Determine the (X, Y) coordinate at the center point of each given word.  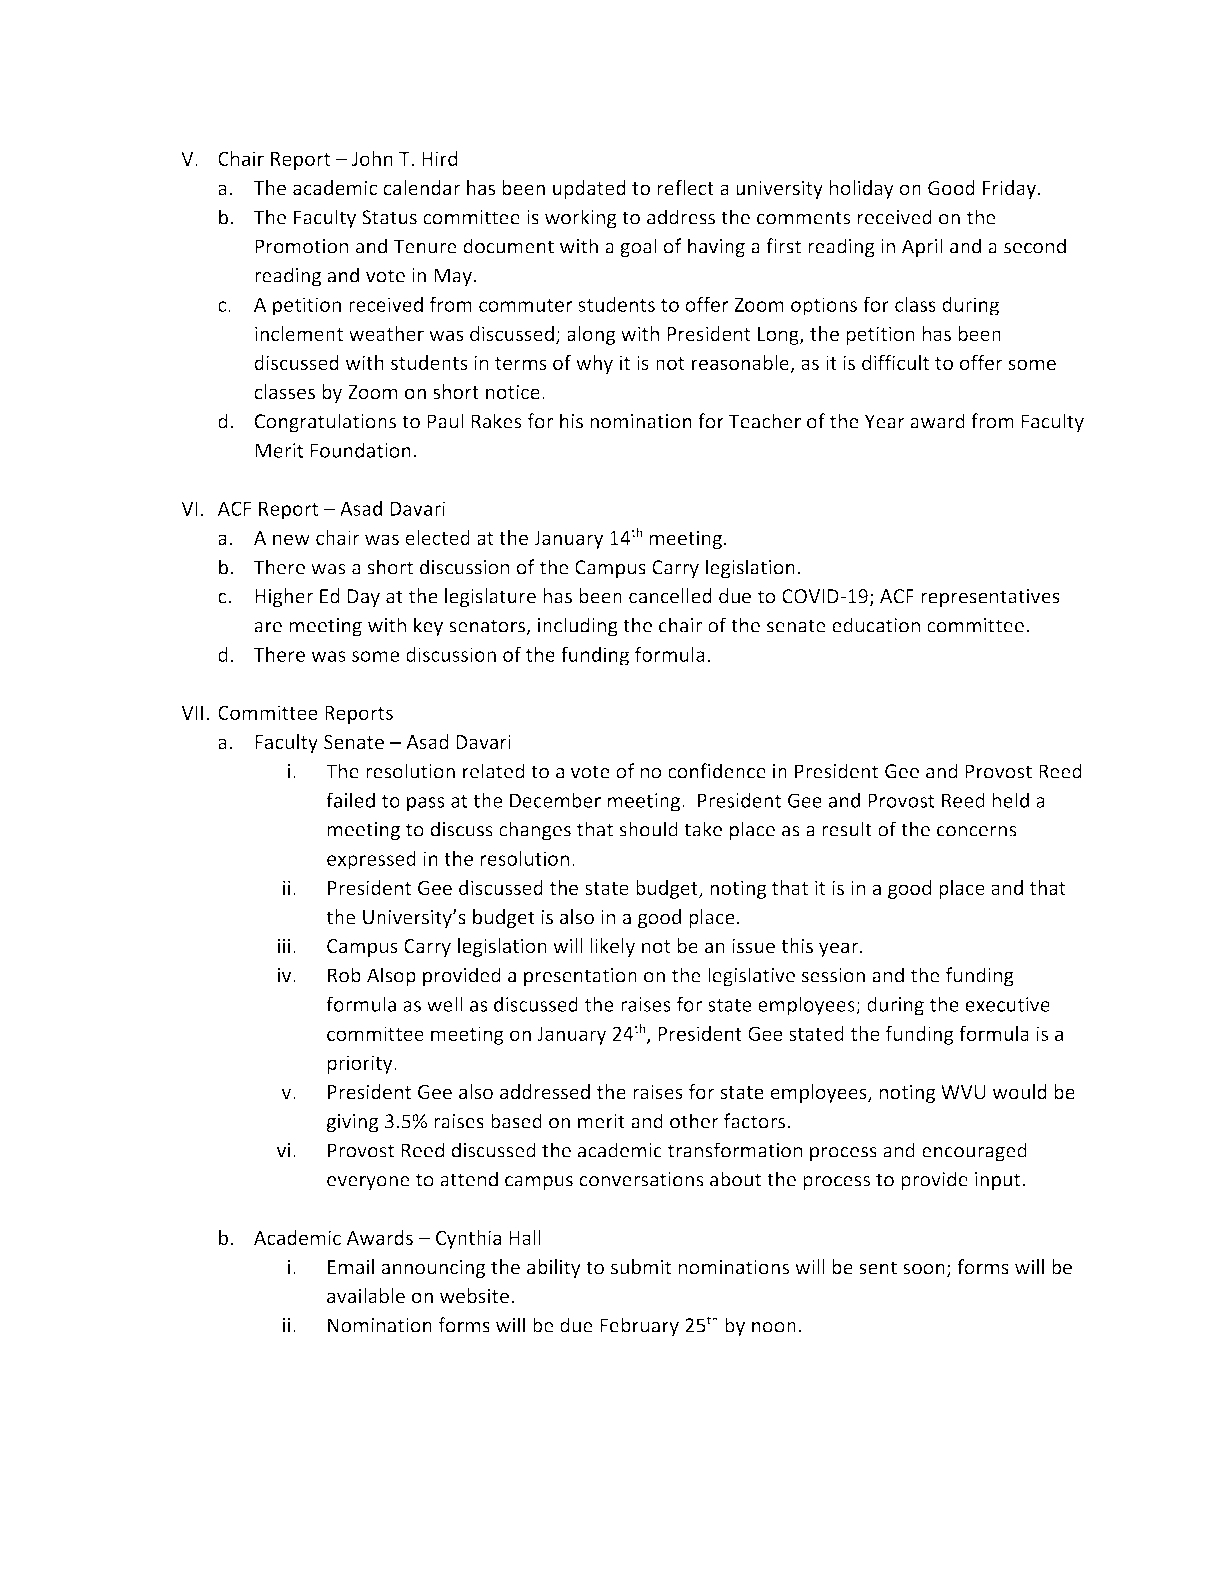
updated (589, 189)
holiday (862, 189)
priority (361, 1064)
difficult (895, 362)
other (694, 1121)
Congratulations (325, 423)
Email (351, 1267)
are (268, 627)
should (649, 829)
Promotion (301, 246)
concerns (977, 831)
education (876, 625)
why (594, 364)
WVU (963, 1092)
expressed (371, 860)
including (578, 627)
